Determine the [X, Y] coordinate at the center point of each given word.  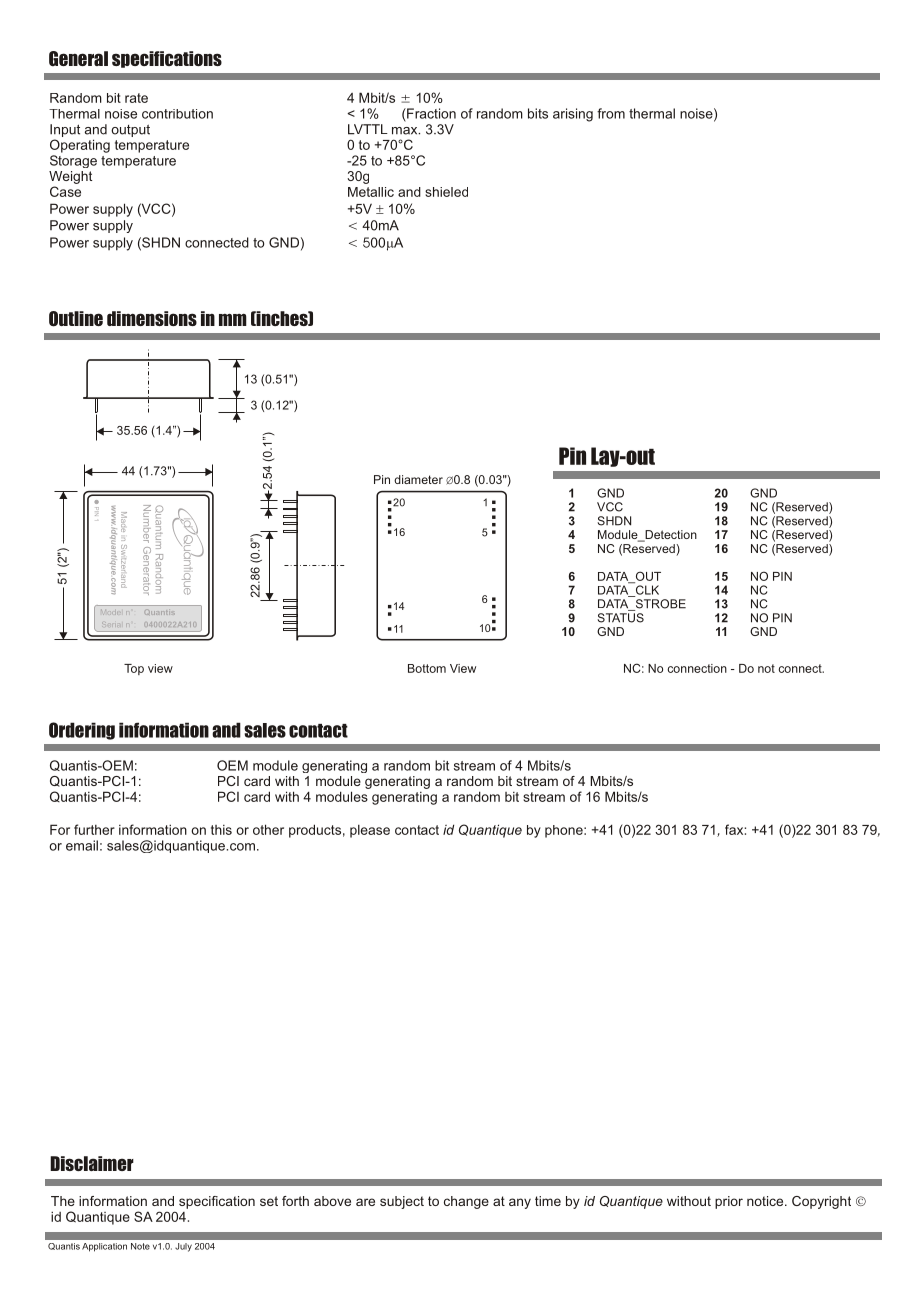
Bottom [427, 668]
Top [134, 669]
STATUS [620, 618]
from [611, 113]
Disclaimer [92, 1163]
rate [136, 98]
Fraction [430, 113]
